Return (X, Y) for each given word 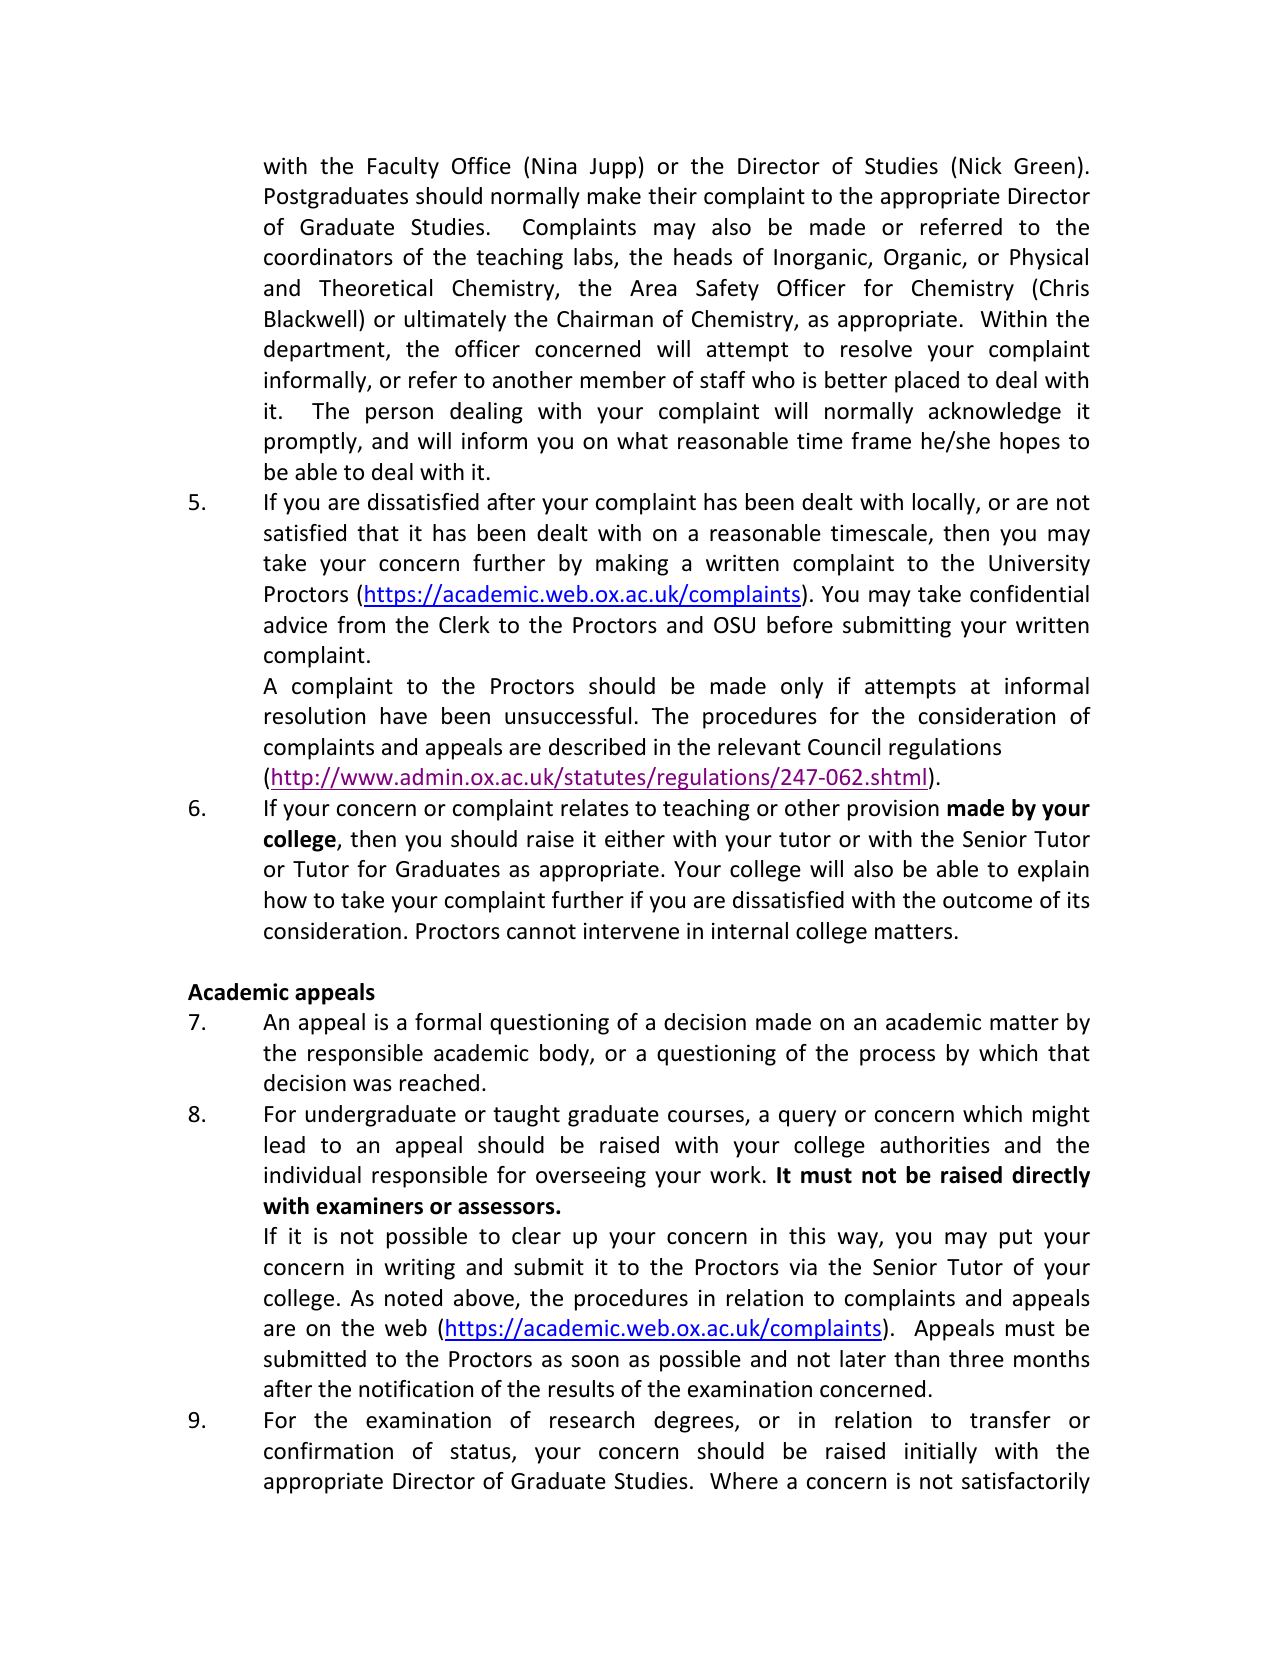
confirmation (328, 1451)
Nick (981, 166)
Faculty (403, 168)
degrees (695, 1422)
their (672, 196)
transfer (1010, 1420)
